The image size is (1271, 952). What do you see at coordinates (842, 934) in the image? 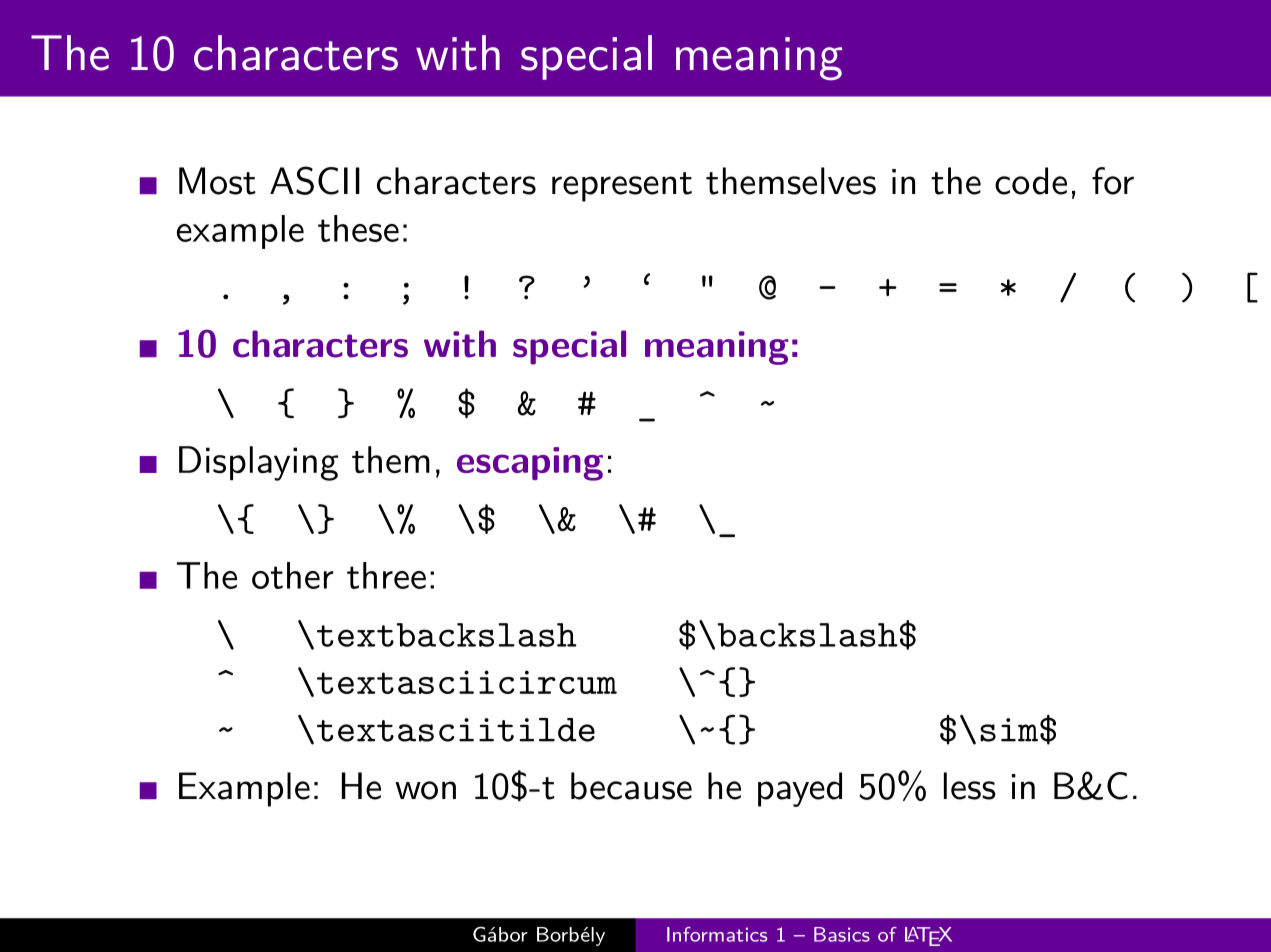
I see `Basics` at bounding box center [842, 934].
